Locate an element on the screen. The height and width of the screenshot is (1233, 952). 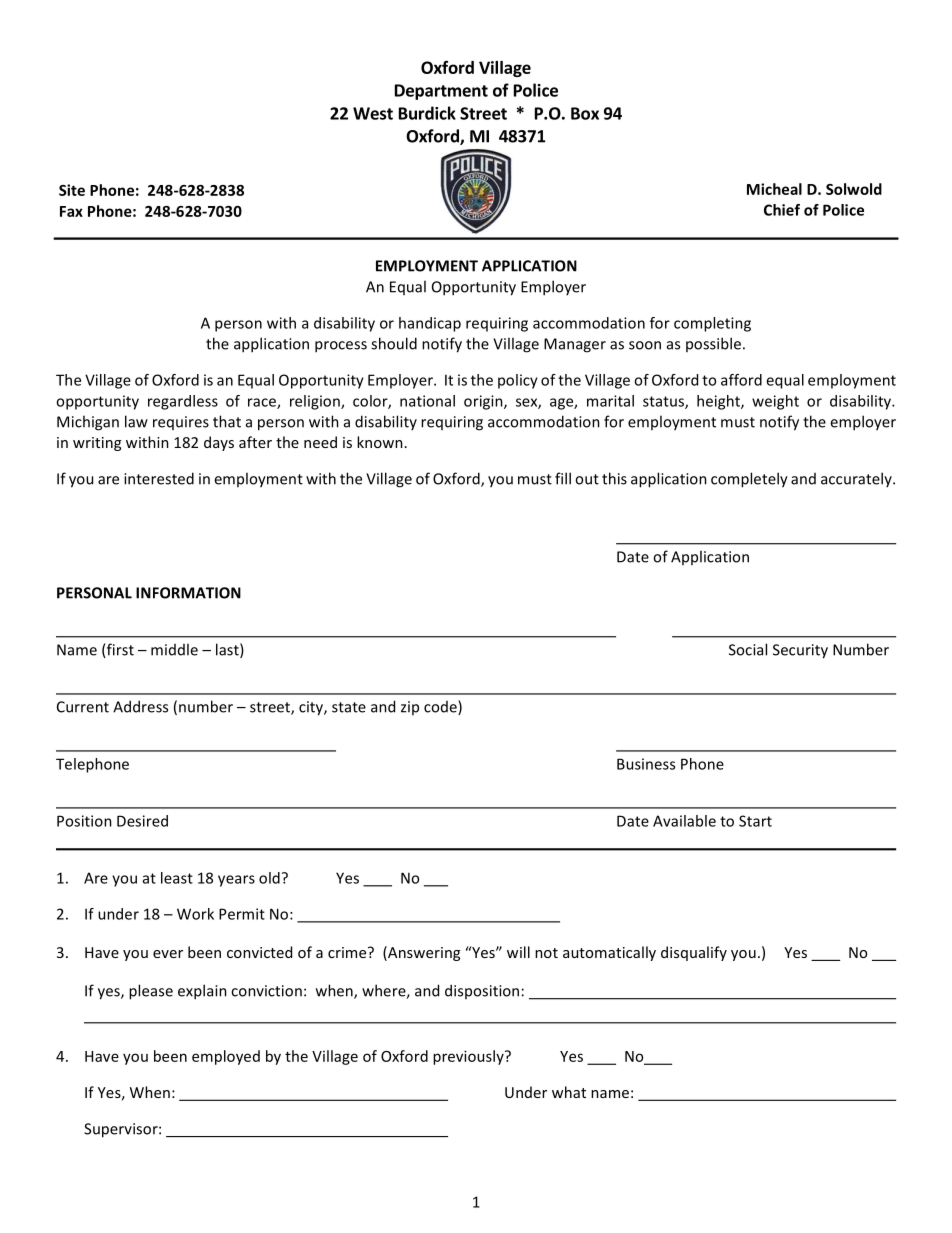
weight is located at coordinates (775, 402).
